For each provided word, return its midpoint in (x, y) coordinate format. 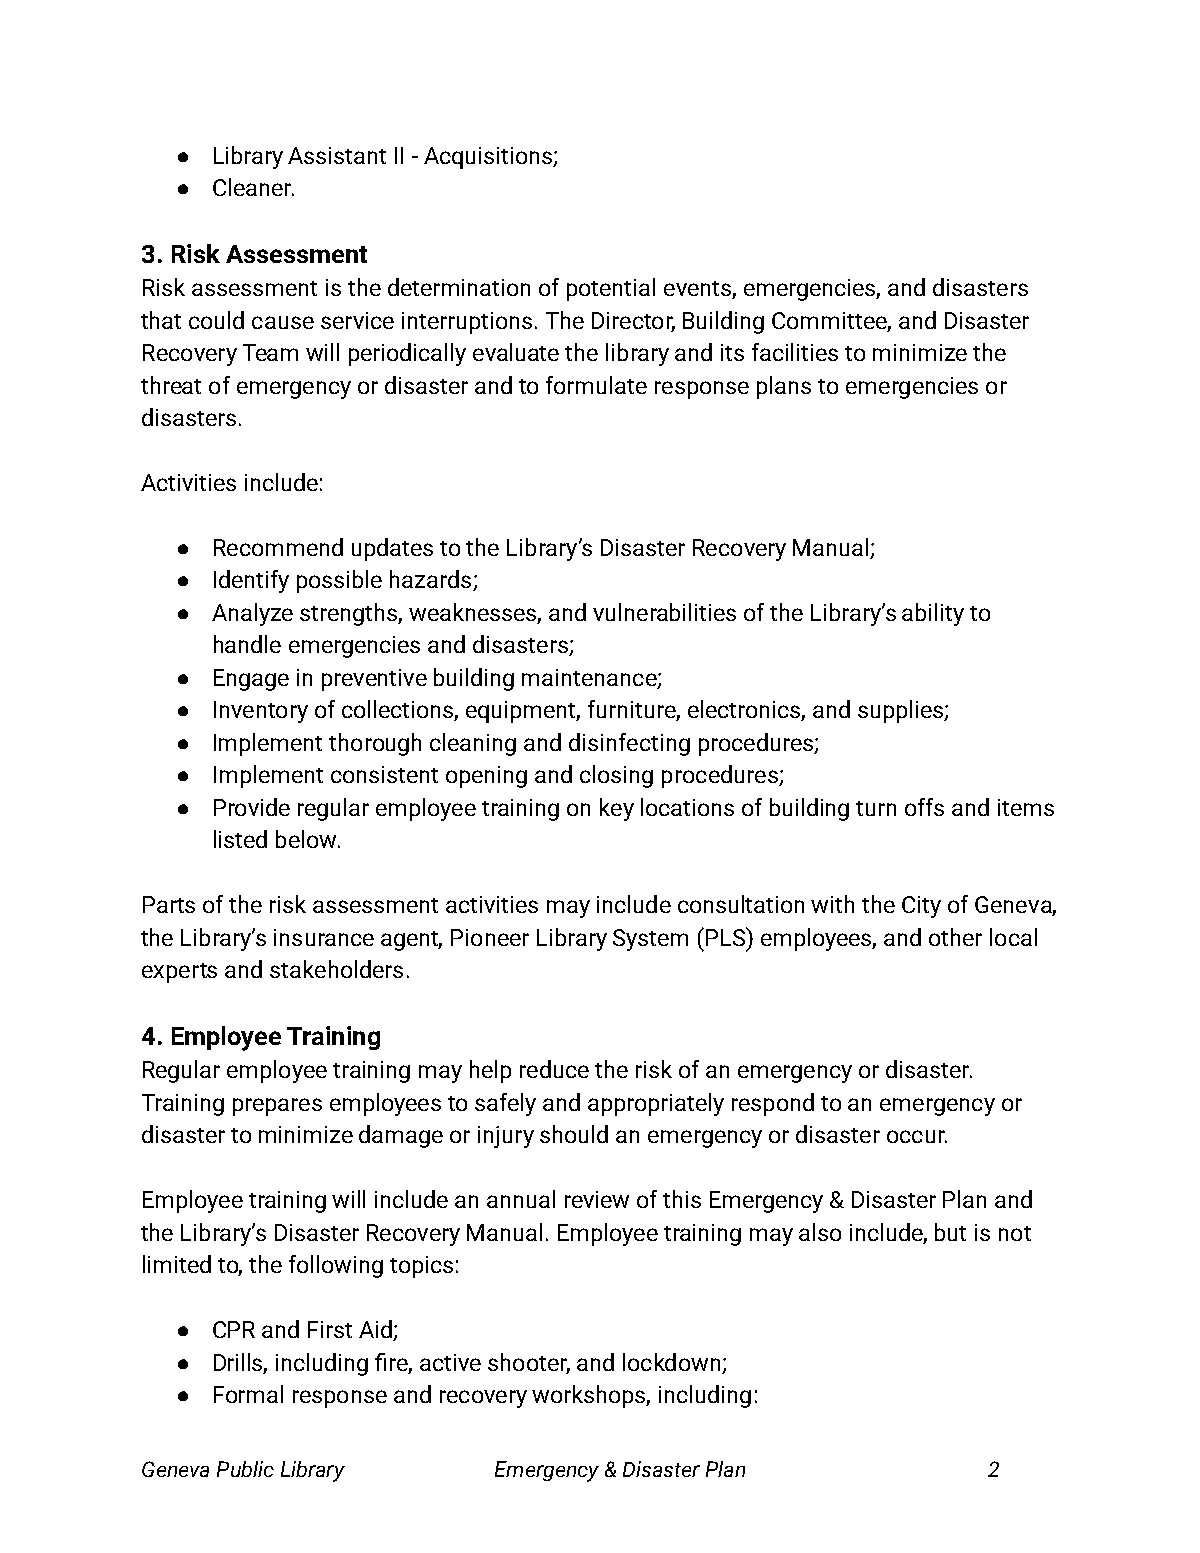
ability (933, 614)
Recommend (278, 547)
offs (924, 807)
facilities (795, 352)
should (574, 1134)
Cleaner (253, 187)
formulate (596, 385)
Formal (248, 1394)
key (617, 809)
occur (917, 1136)
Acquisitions (489, 158)
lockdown (671, 1362)
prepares (277, 1107)
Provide (252, 807)
